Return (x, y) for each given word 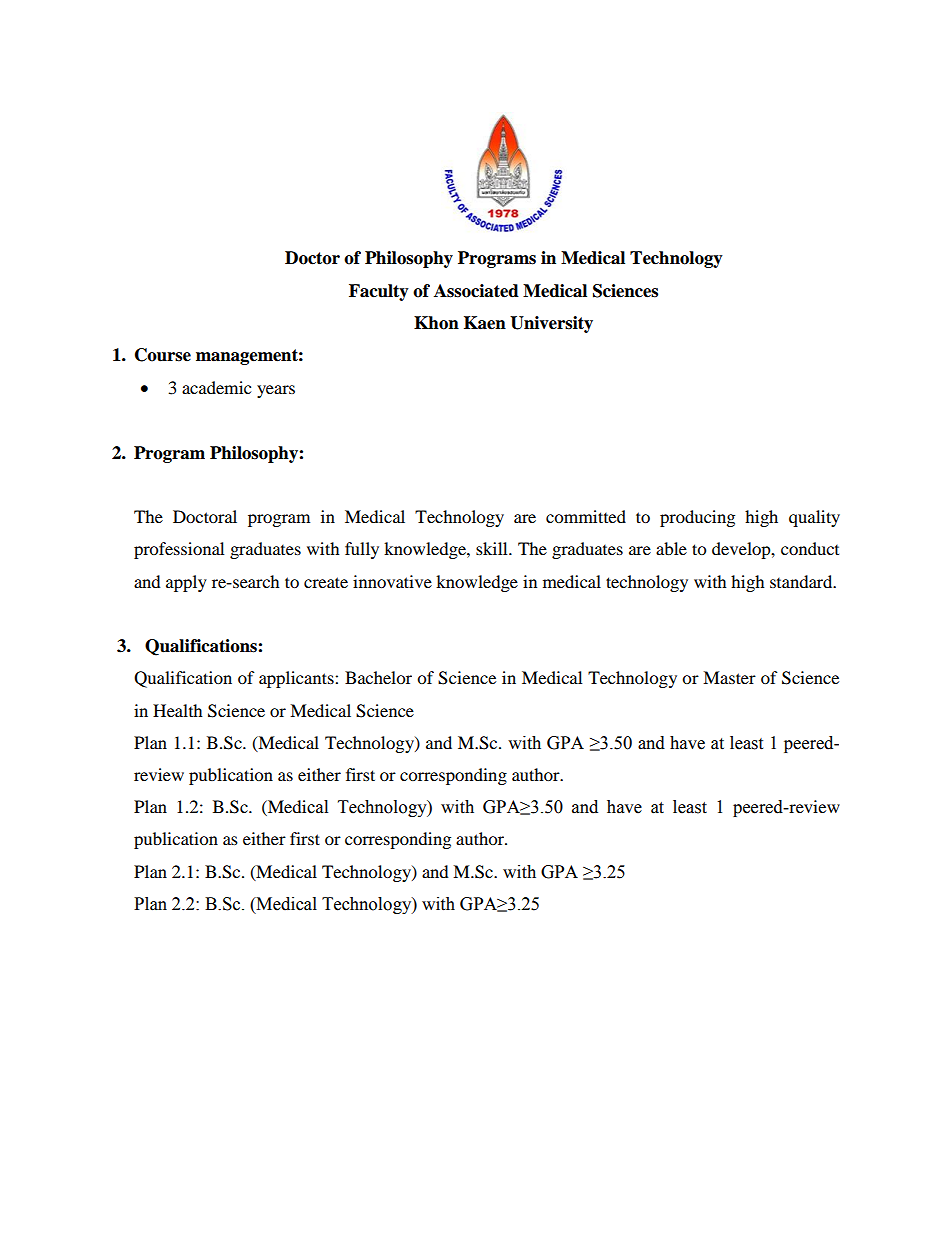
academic (216, 387)
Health (178, 710)
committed (586, 516)
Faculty (379, 292)
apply (186, 583)
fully (362, 550)
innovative (392, 581)
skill (493, 548)
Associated (476, 291)
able (671, 548)
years (276, 391)
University (551, 324)
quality (814, 518)
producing (697, 518)
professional (179, 550)
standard (802, 581)
